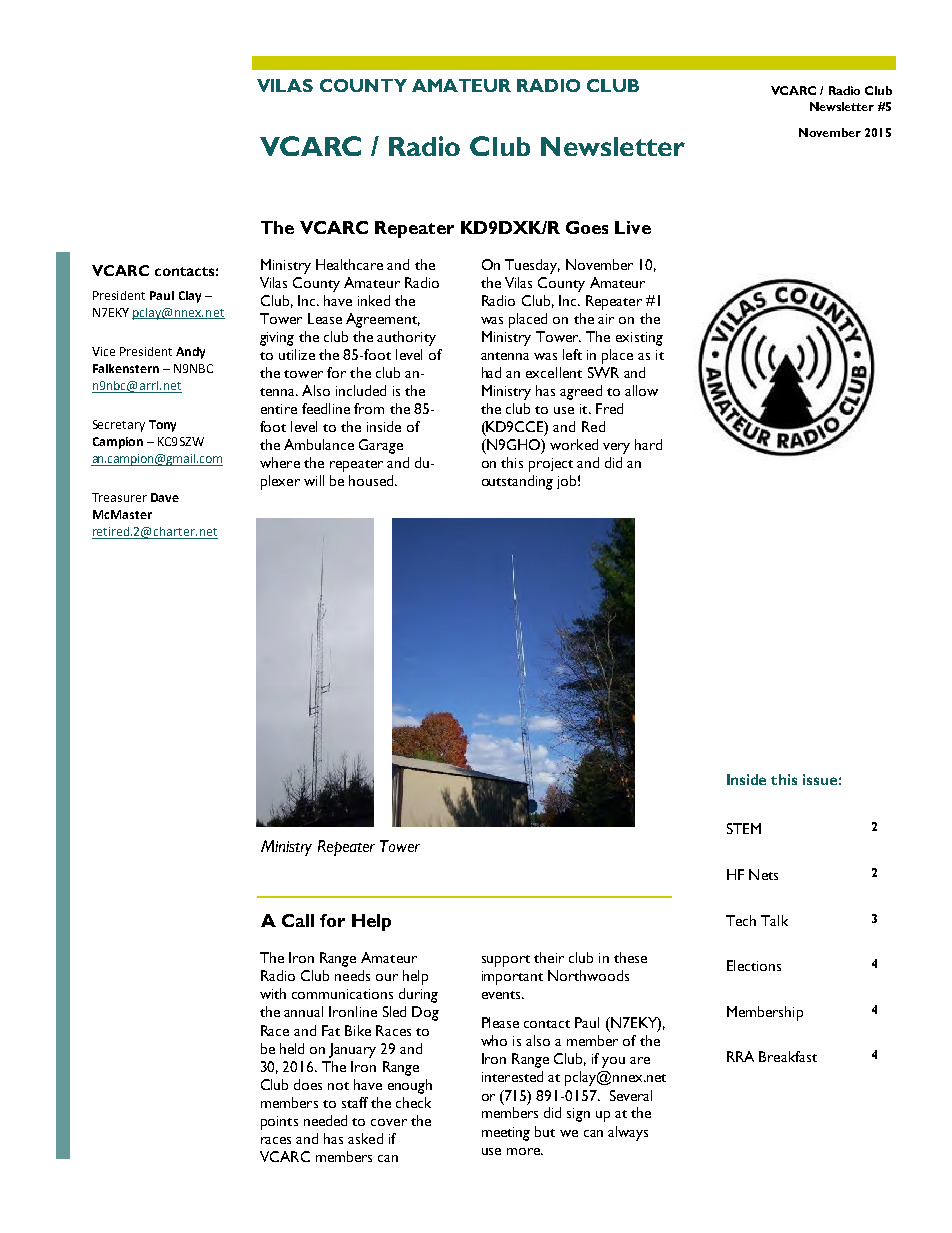 This image has width=952, height=1233. Describe the element at coordinates (633, 227) in the image. I see `Live` at that location.
